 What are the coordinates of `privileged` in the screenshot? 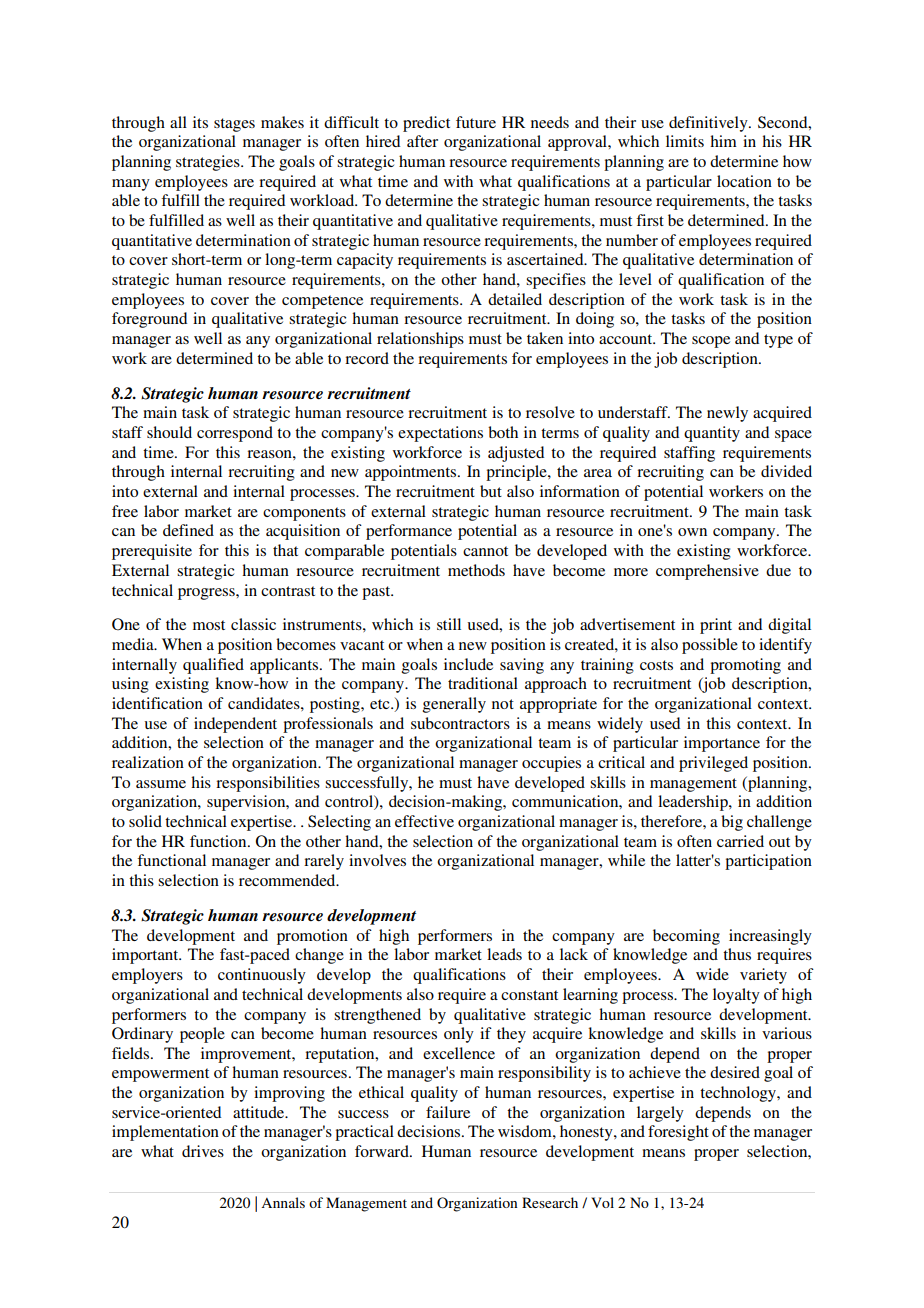 It's located at (713, 764).
